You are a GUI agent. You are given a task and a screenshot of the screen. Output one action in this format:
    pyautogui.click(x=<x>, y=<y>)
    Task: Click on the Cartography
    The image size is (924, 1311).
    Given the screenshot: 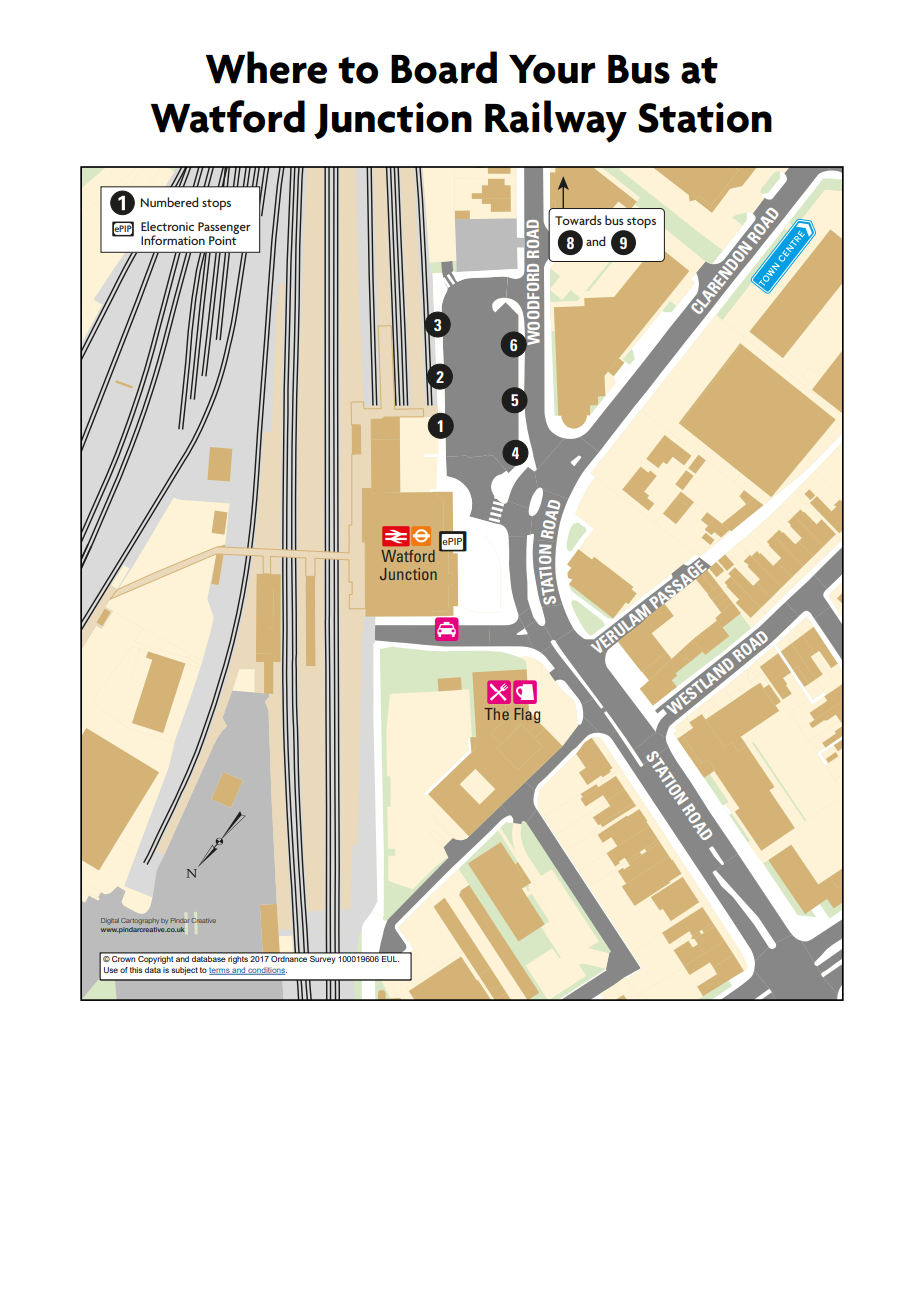 What is the action you would take?
    pyautogui.click(x=140, y=921)
